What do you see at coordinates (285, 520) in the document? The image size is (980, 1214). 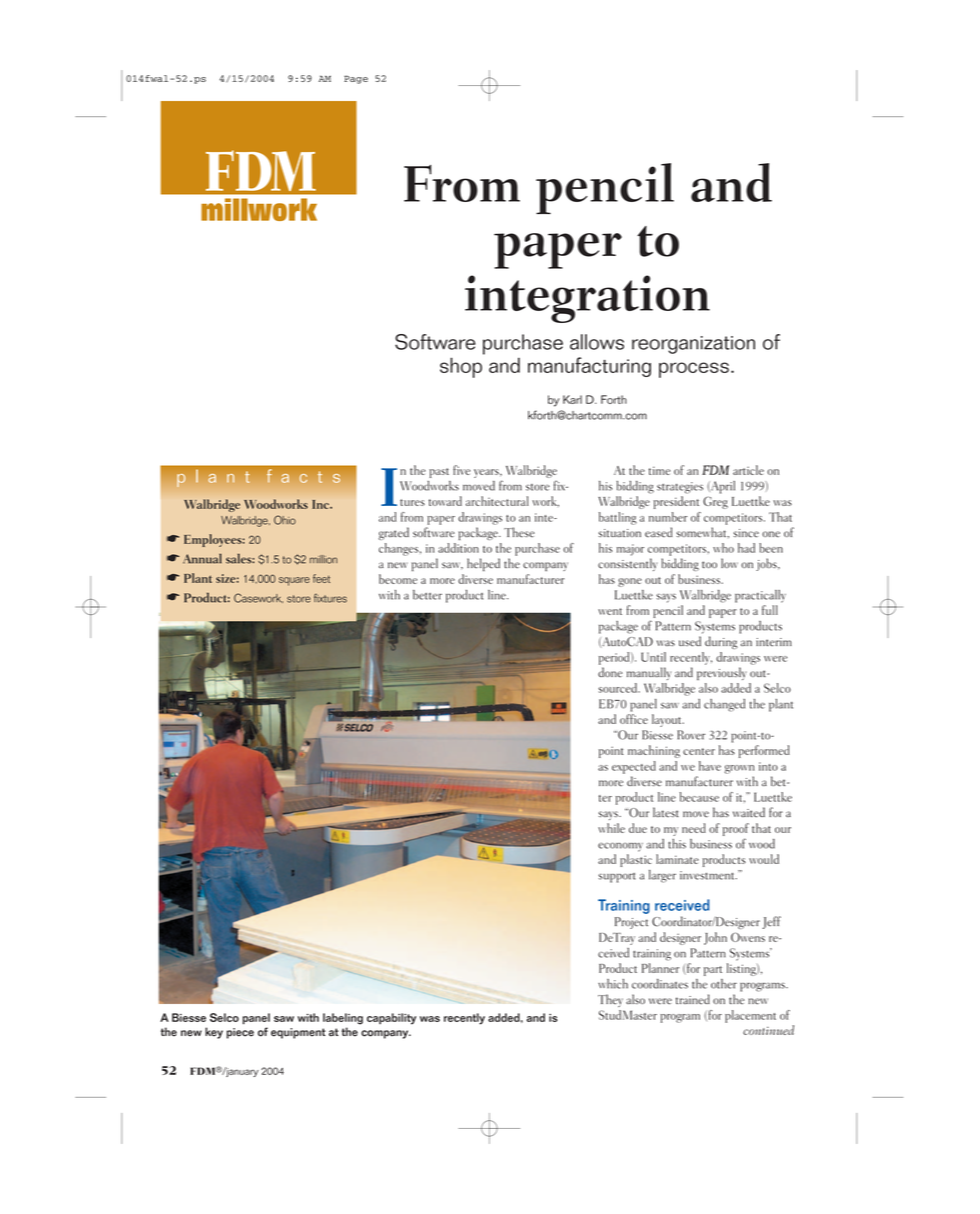 I see `Ohio` at bounding box center [285, 520].
